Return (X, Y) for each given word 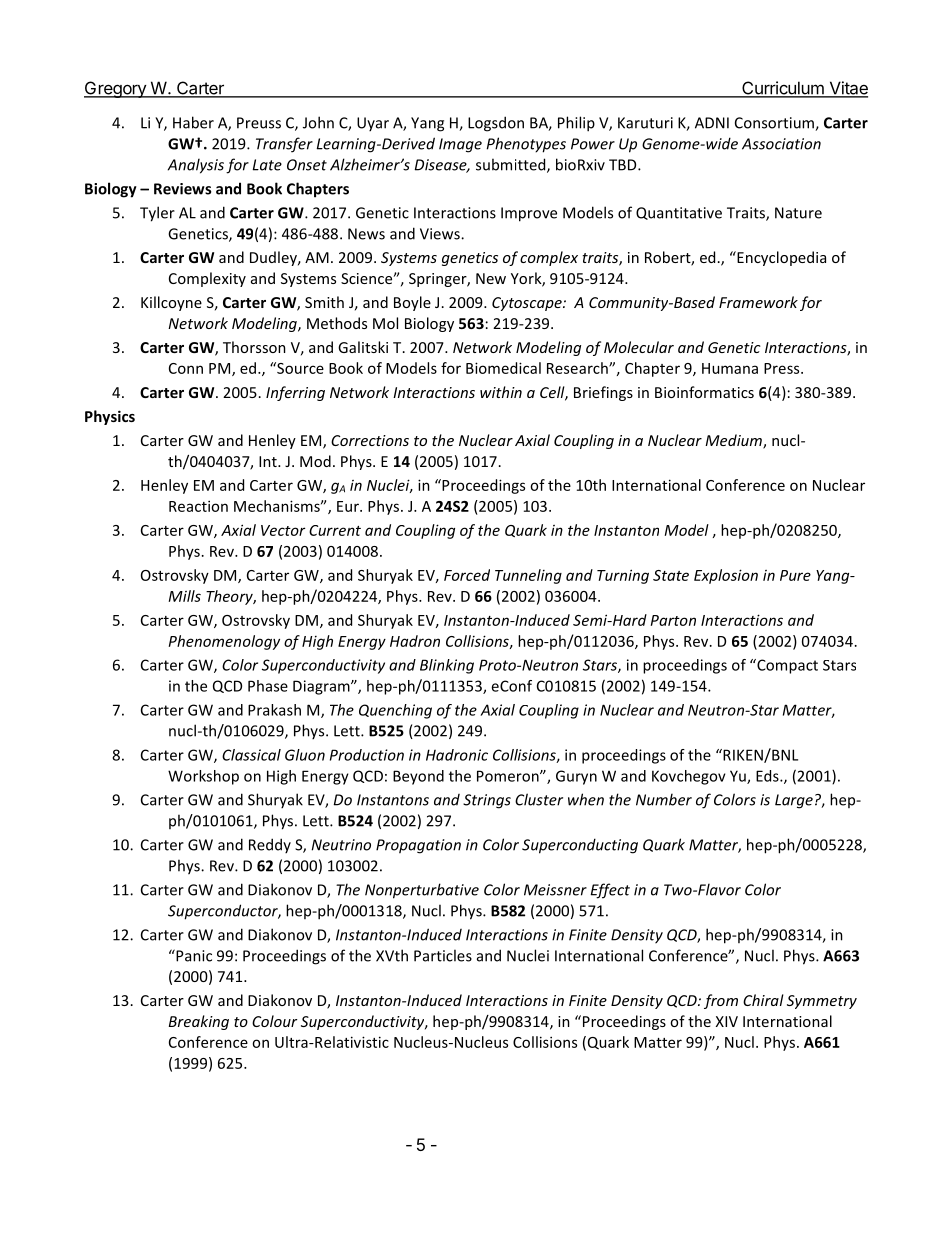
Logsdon (496, 124)
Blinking (447, 666)
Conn (186, 368)
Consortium (775, 124)
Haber (193, 122)
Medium (734, 441)
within (501, 392)
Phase (268, 686)
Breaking (199, 1022)
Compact (786, 666)
